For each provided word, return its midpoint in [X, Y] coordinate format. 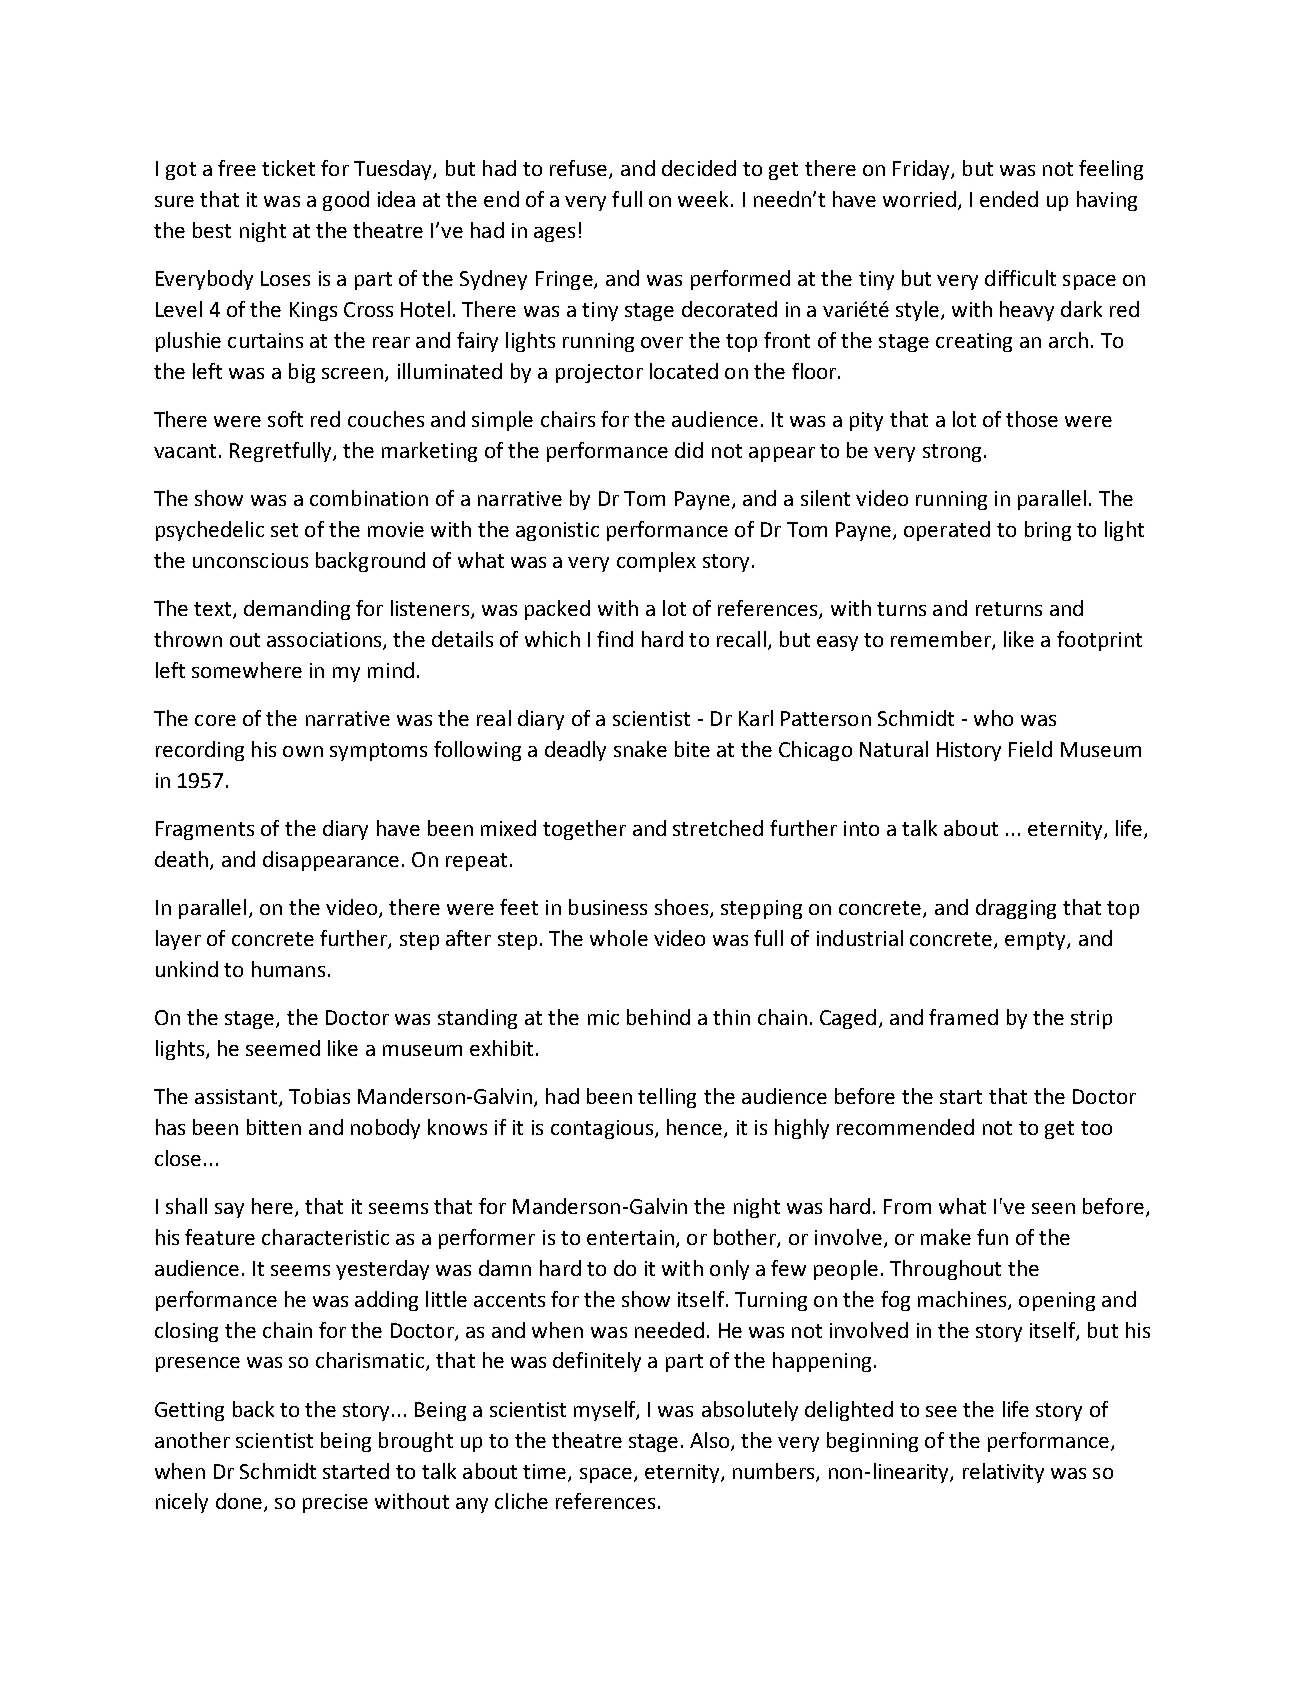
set [284, 530]
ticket [288, 168]
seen [1053, 1208]
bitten [274, 1127]
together [584, 830]
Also [711, 1441]
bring [1048, 531]
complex [656, 562]
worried [919, 199]
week [705, 199]
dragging [1016, 909]
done [240, 1502]
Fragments [205, 830]
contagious [602, 1129]
